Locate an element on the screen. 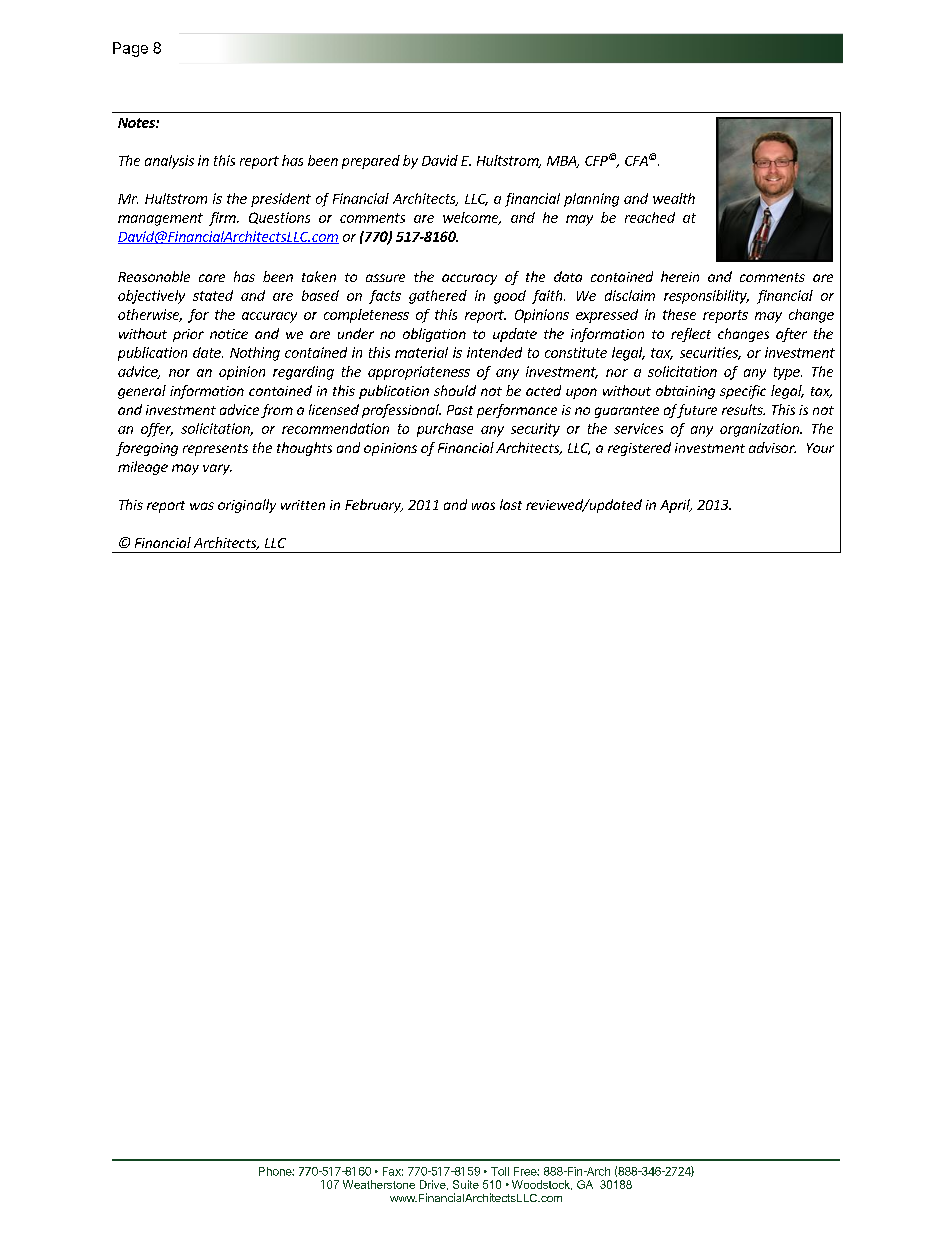 This screenshot has height=1233, width=952. wealth is located at coordinates (674, 198).
